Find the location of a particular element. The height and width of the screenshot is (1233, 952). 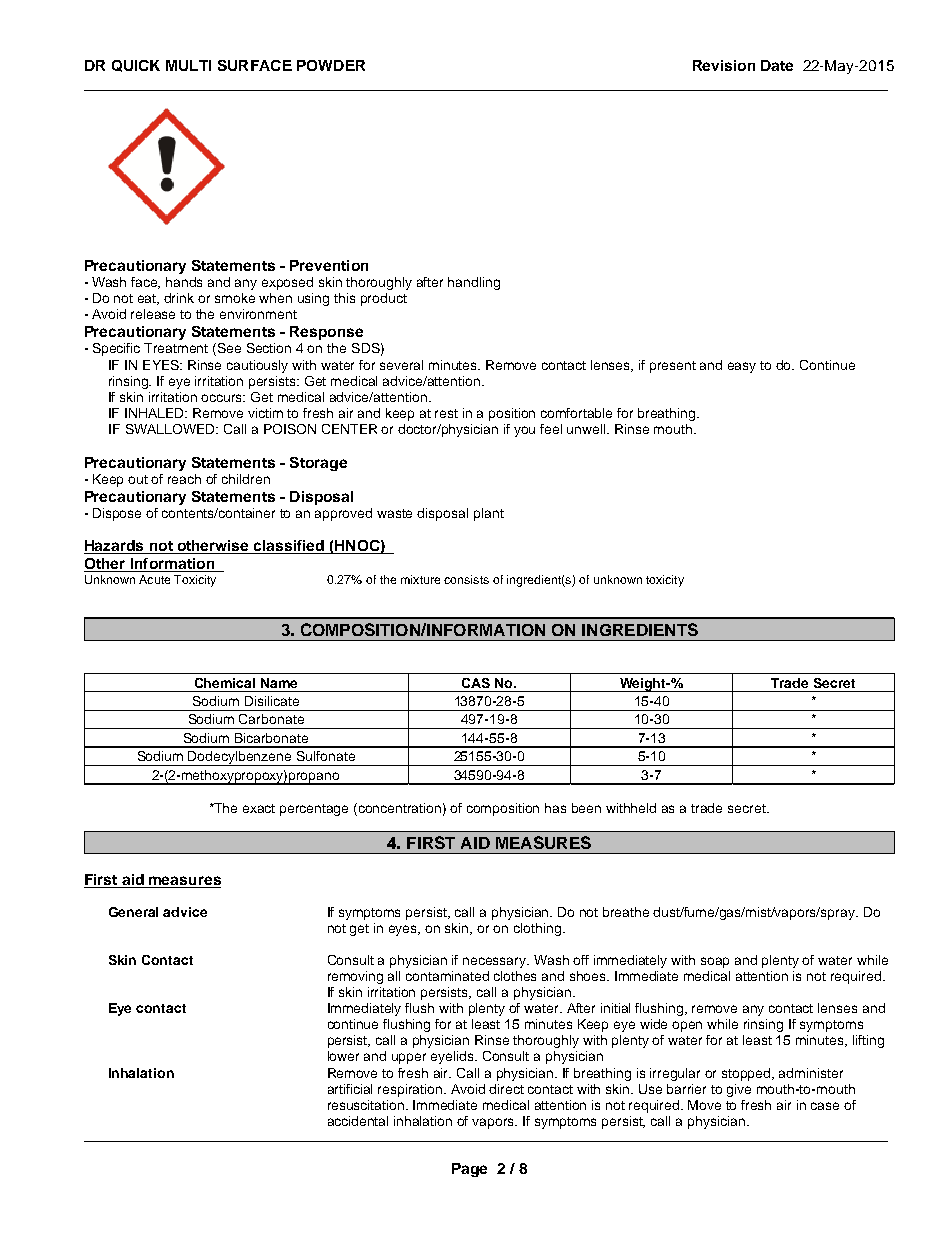

See is located at coordinates (229, 348).
